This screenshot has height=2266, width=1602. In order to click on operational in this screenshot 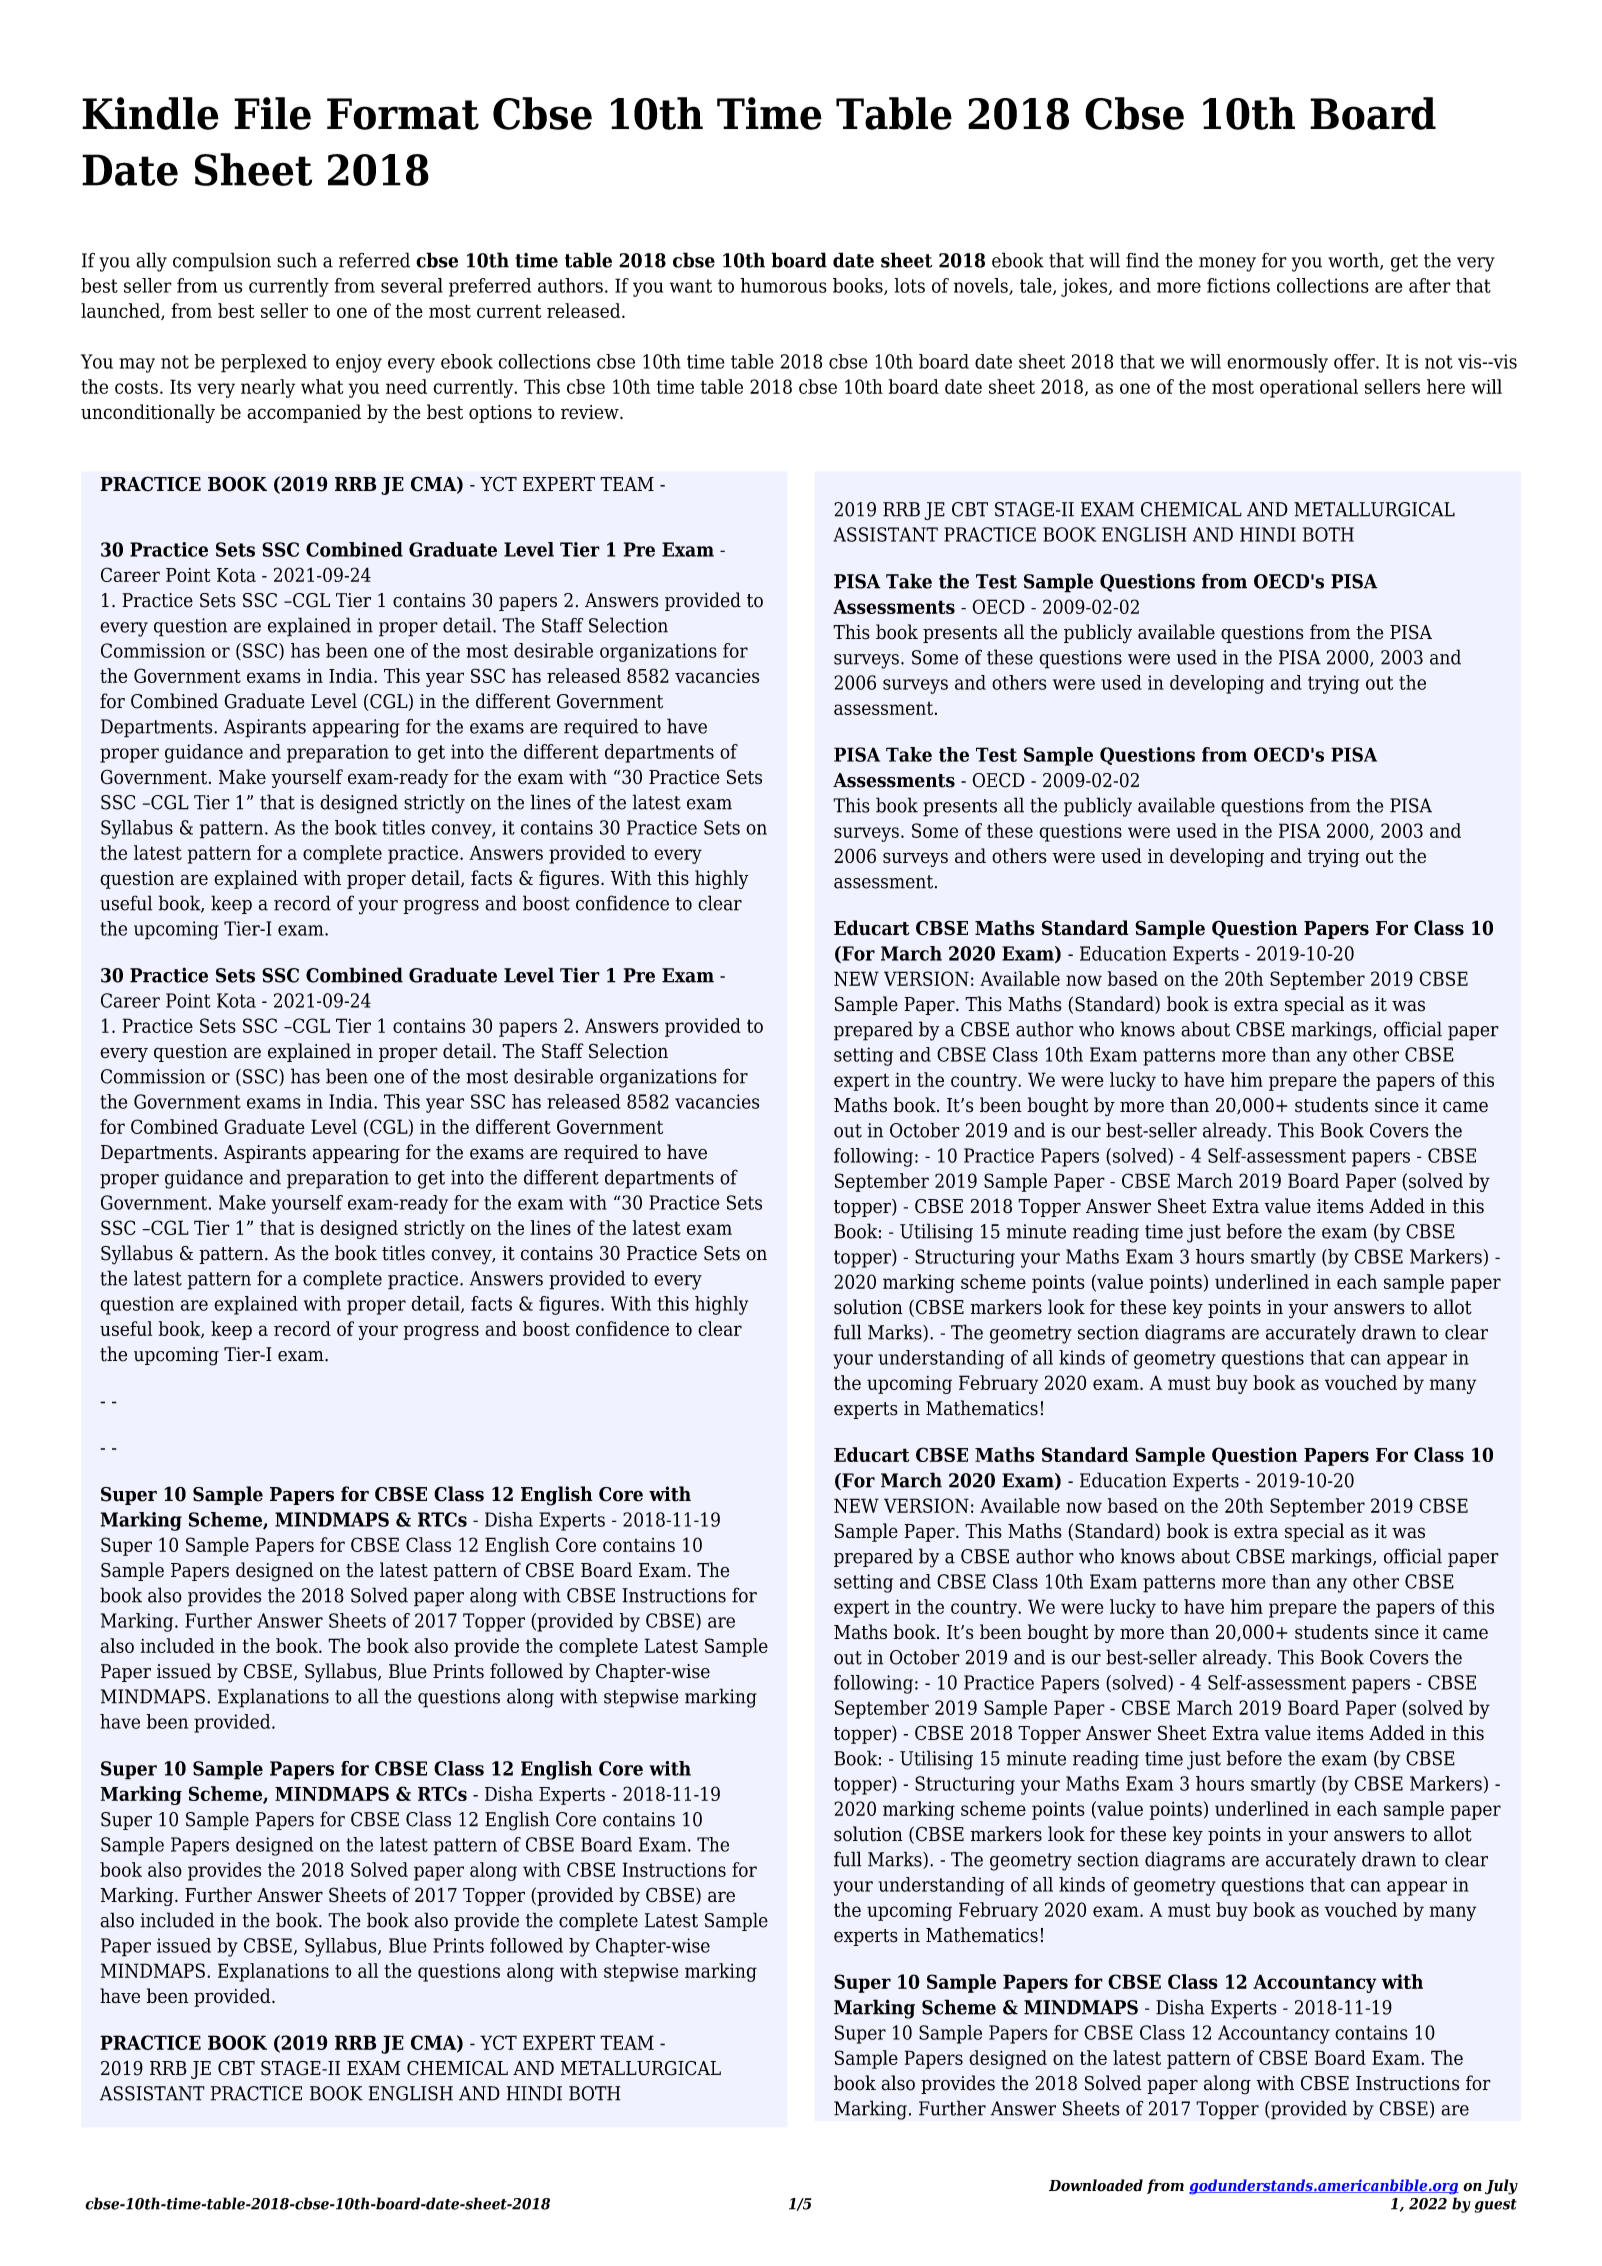, I will do `click(1309, 388)`.
